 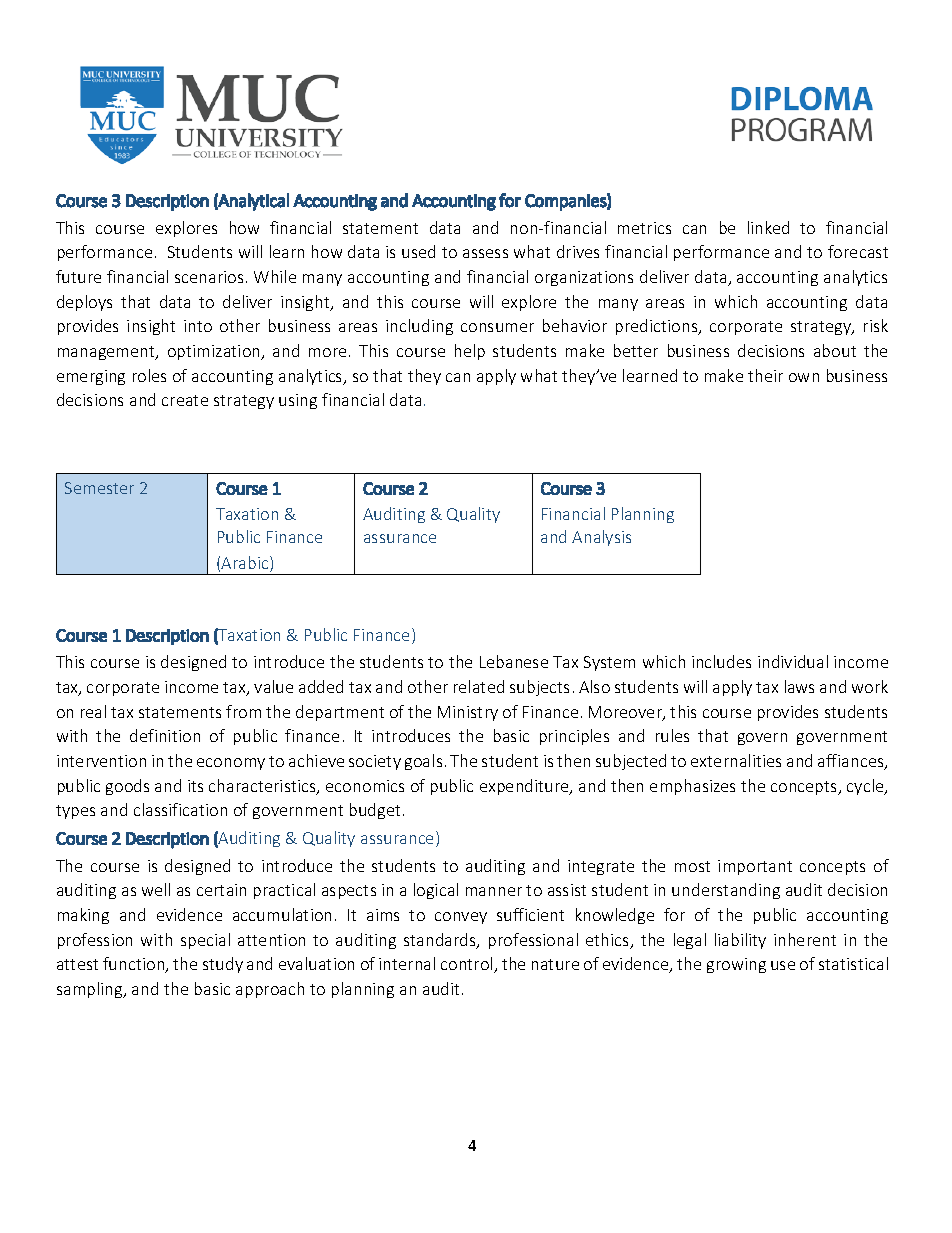 What do you see at coordinates (485, 253) in the screenshot?
I see `assess` at bounding box center [485, 253].
